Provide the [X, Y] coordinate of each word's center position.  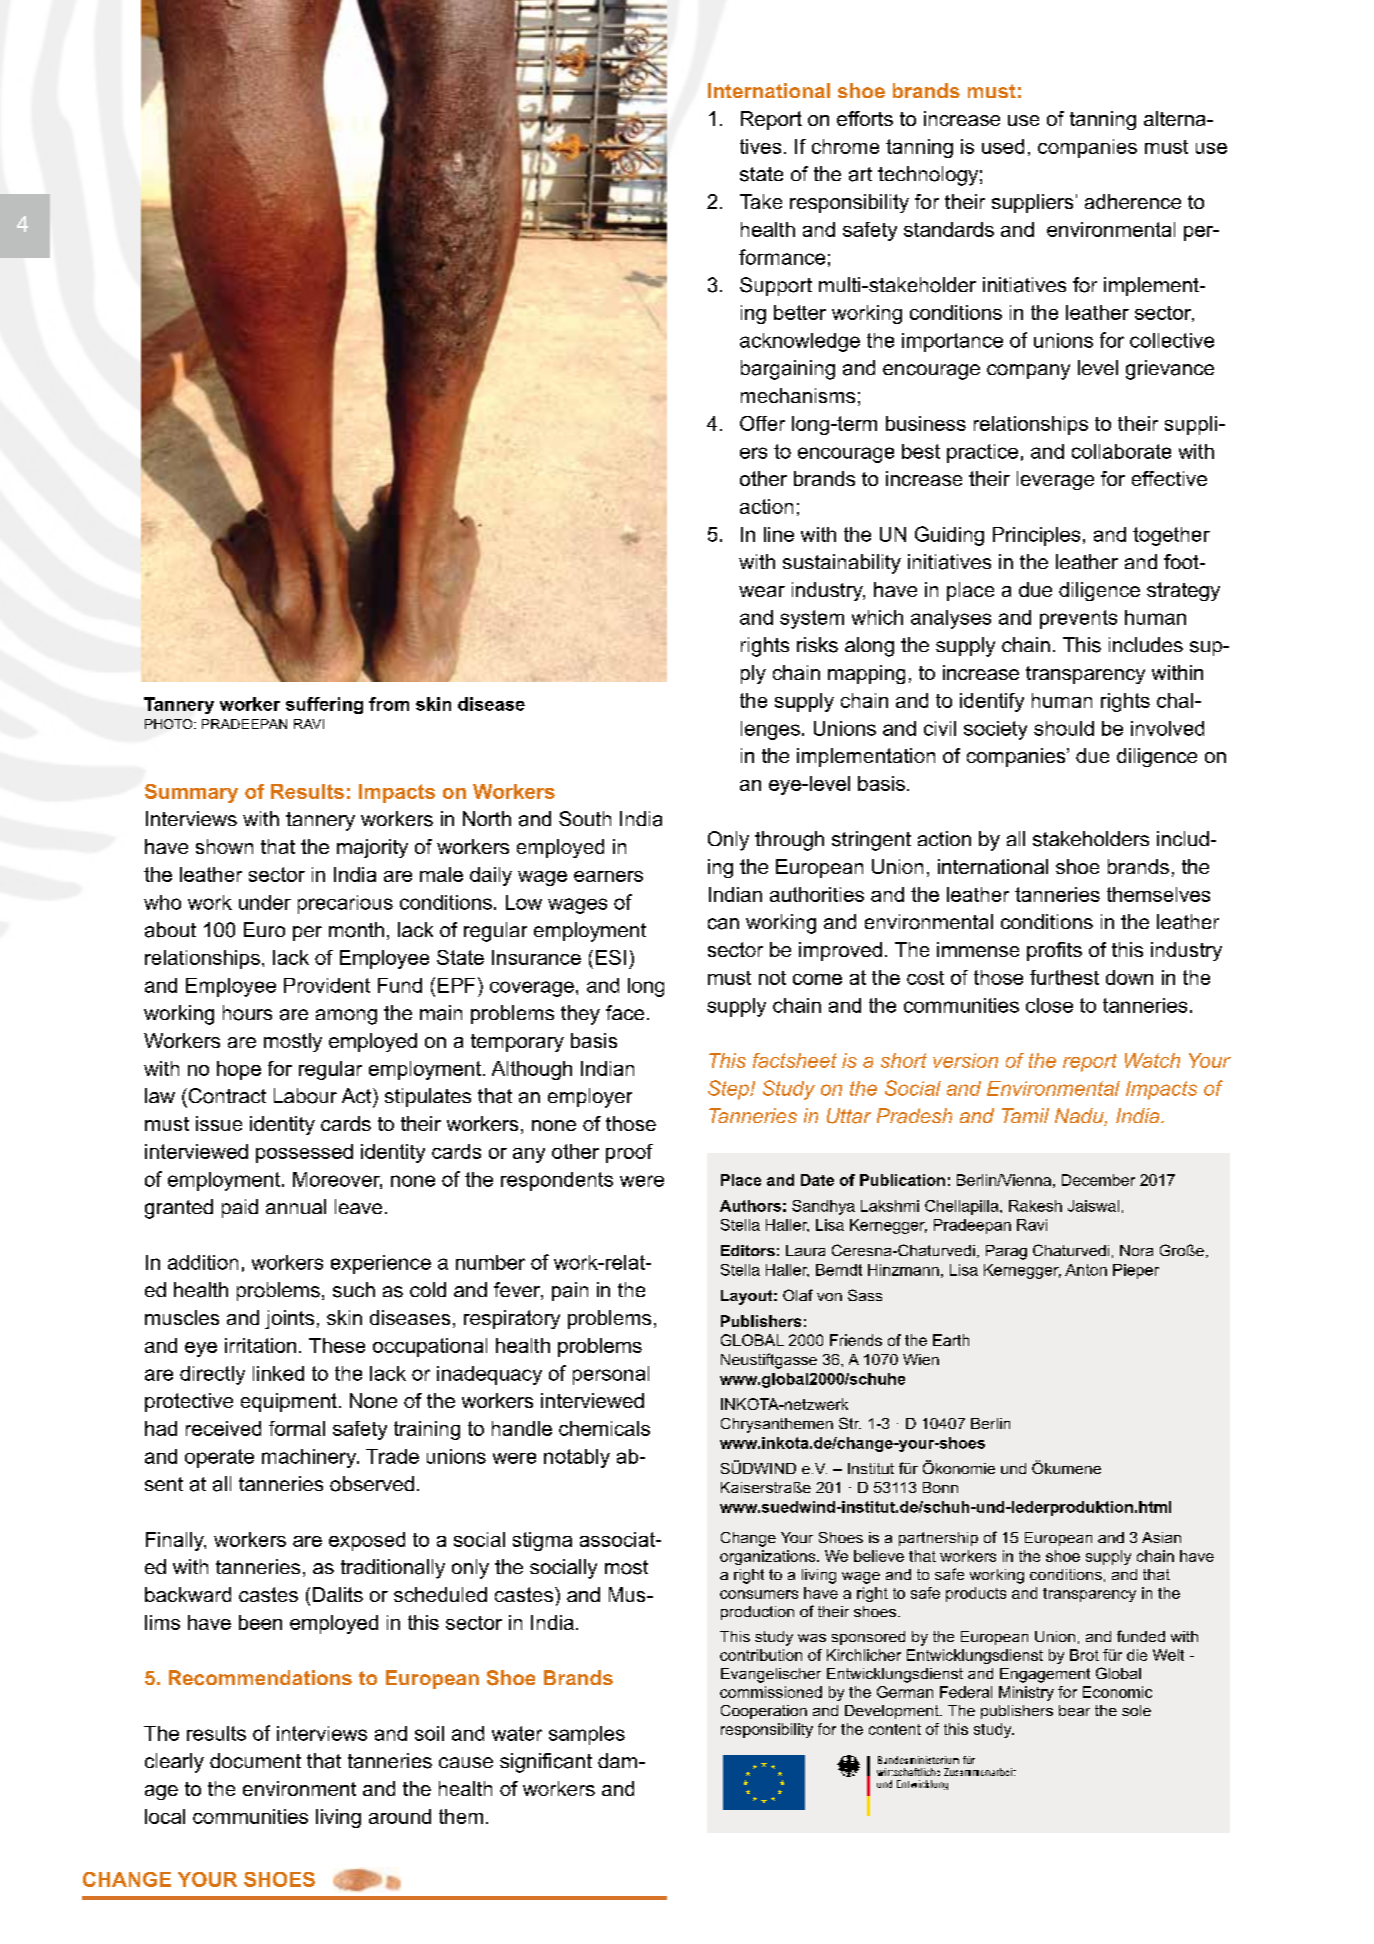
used [1003, 146]
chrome [845, 146]
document [255, 1761]
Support [776, 286]
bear [1074, 1710]
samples [587, 1735]
